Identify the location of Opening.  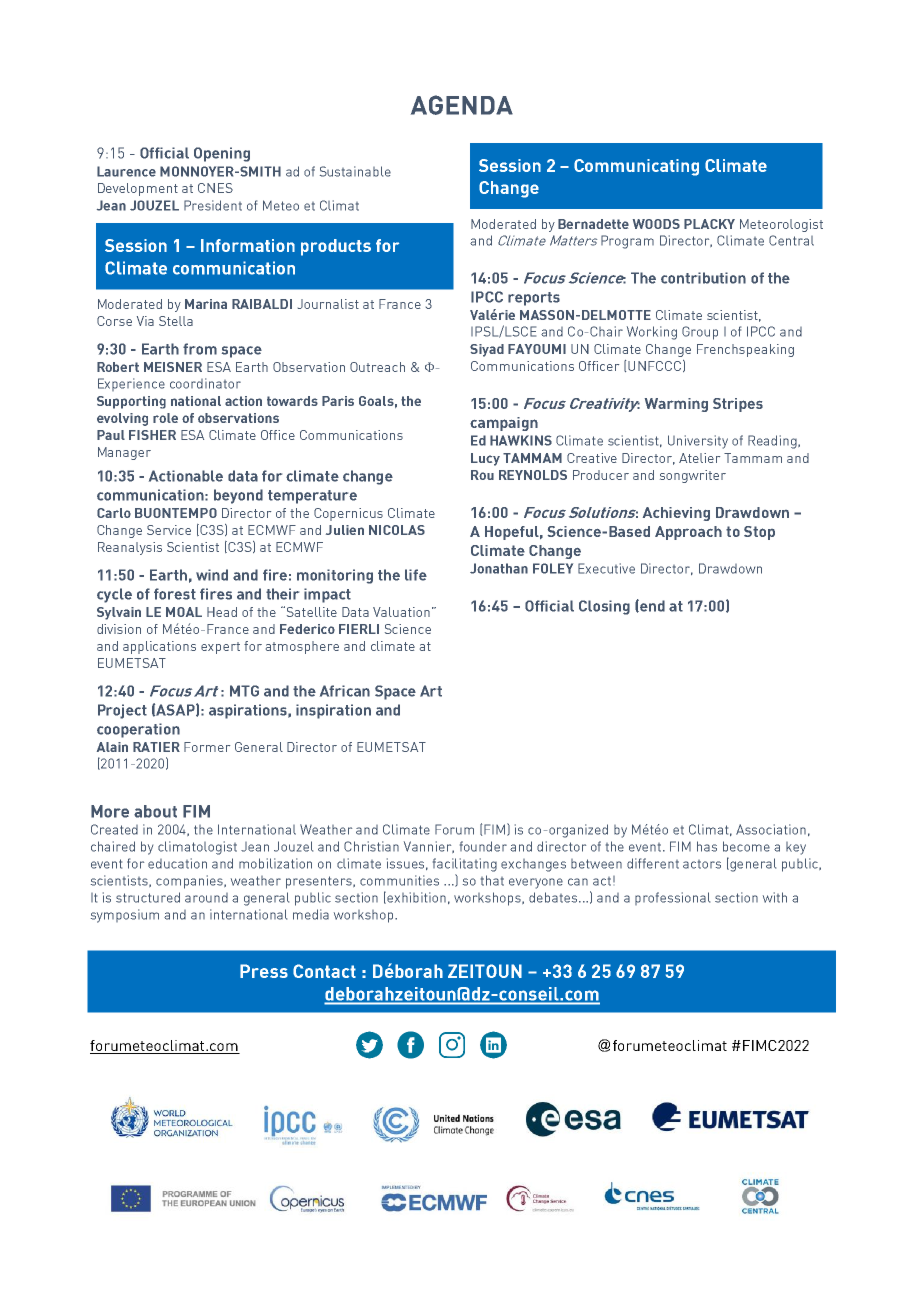
(222, 154).
